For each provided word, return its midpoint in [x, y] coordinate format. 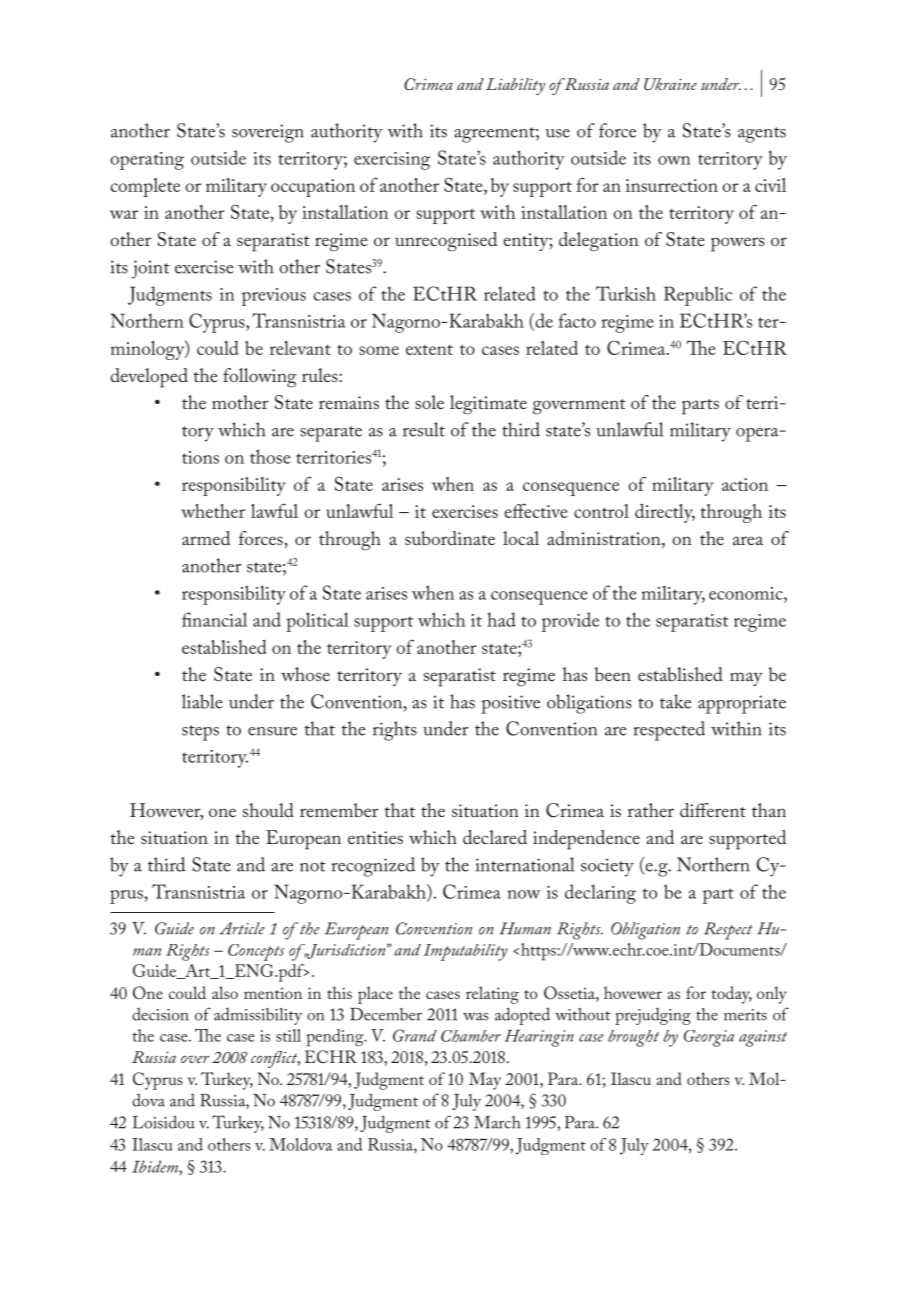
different [713, 810]
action [745, 484]
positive [510, 704]
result [424, 429]
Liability [515, 86]
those [270, 456]
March [497, 1122]
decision [160, 1014]
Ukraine [670, 84]
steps [200, 733]
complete [145, 187]
